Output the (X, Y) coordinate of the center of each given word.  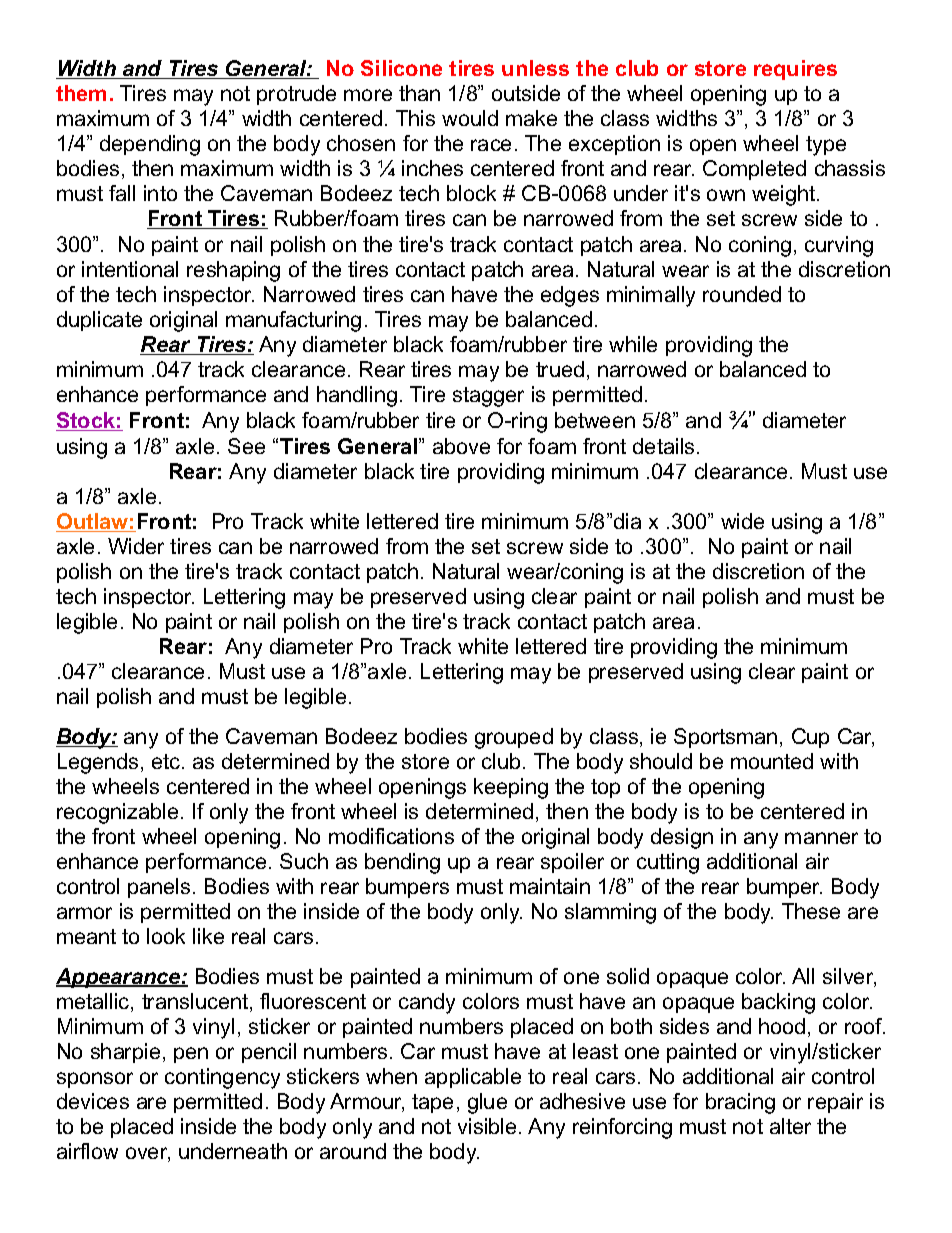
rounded (742, 294)
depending (150, 145)
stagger (488, 397)
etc (167, 761)
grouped (514, 738)
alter (790, 1126)
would (470, 118)
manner (821, 838)
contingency (222, 1078)
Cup (810, 738)
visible (487, 1126)
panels (159, 888)
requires (795, 70)
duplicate (99, 321)
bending (402, 863)
